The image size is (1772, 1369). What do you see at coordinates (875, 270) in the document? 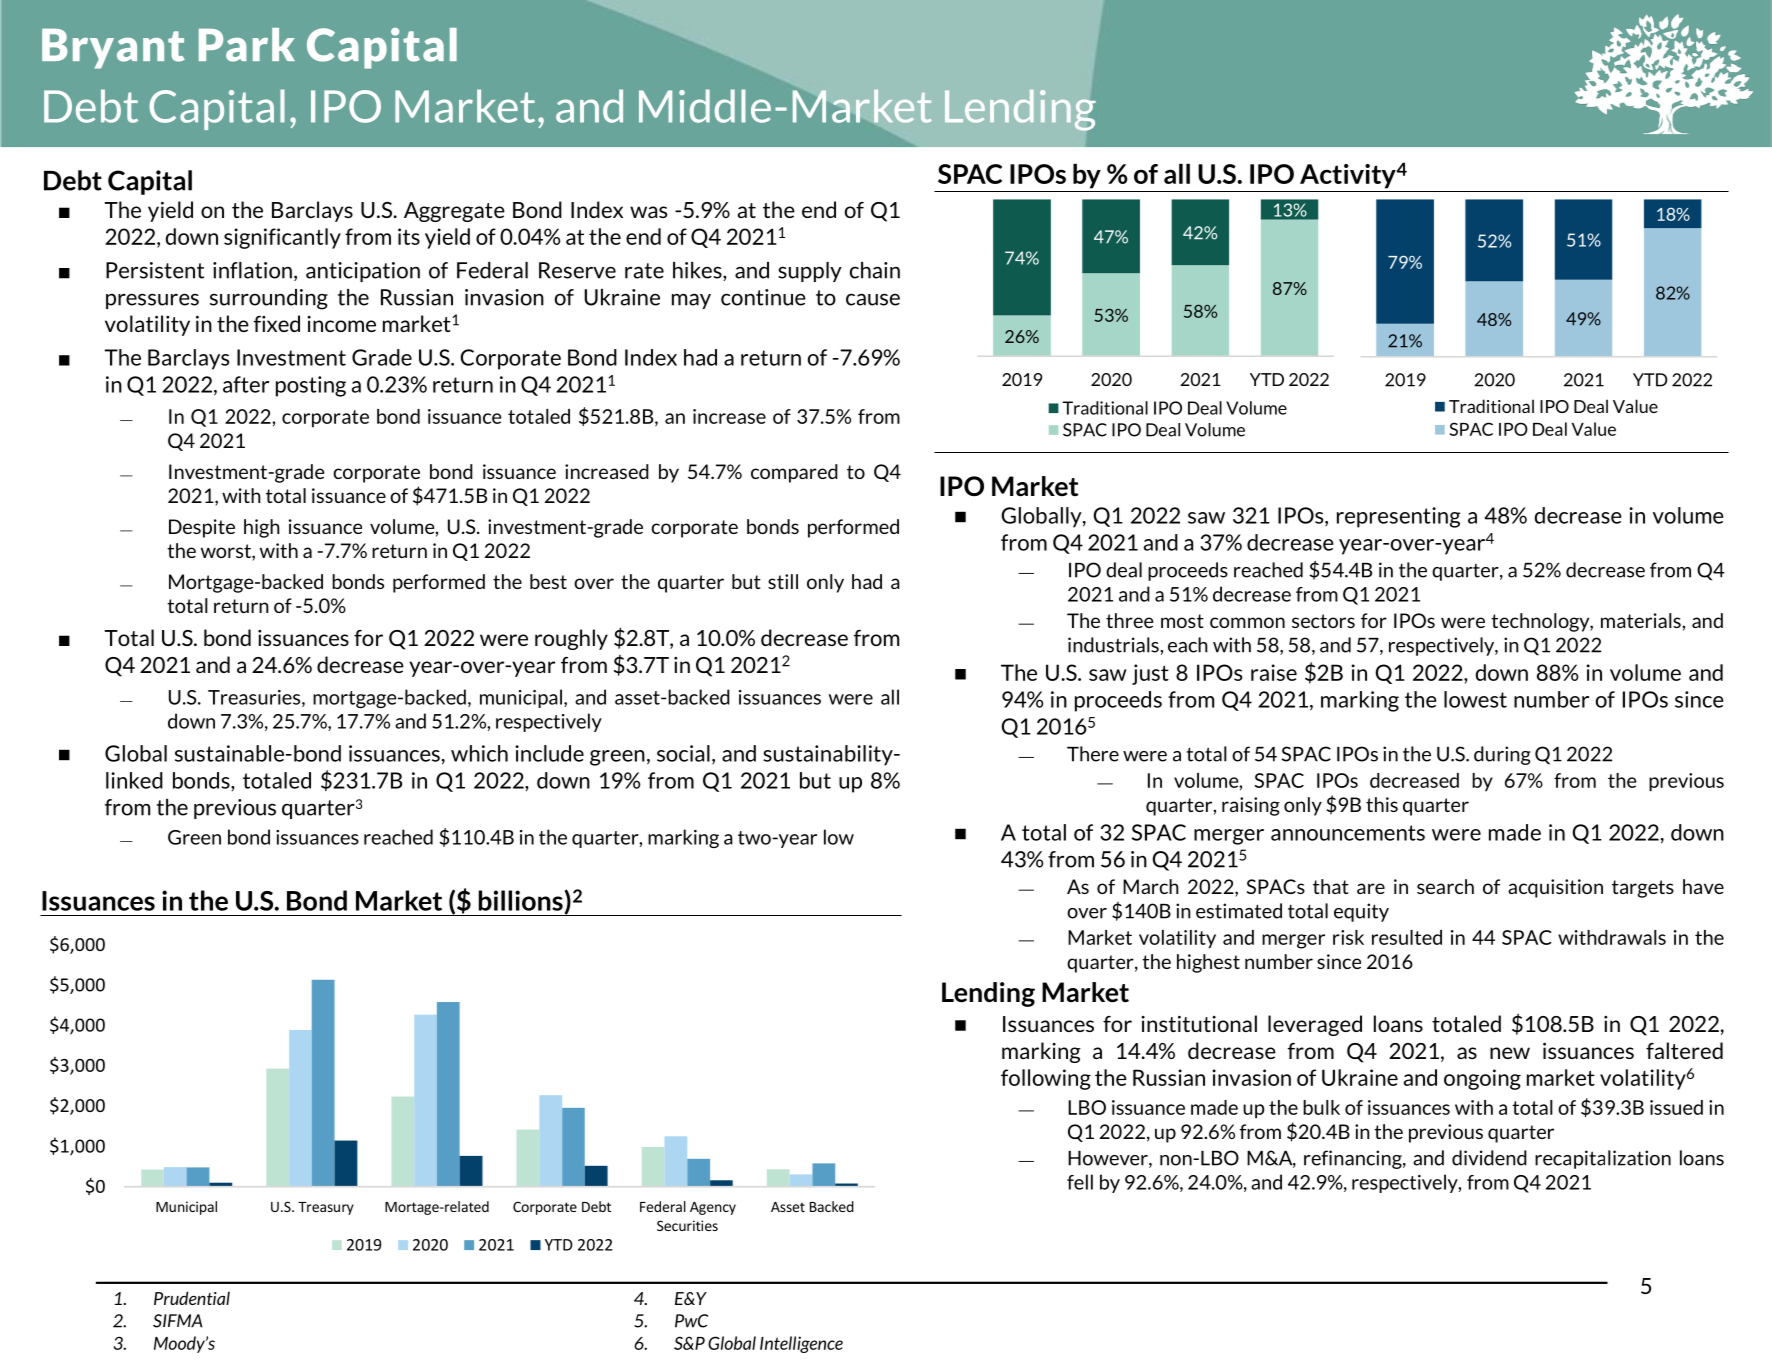
I see `chain` at bounding box center [875, 270].
